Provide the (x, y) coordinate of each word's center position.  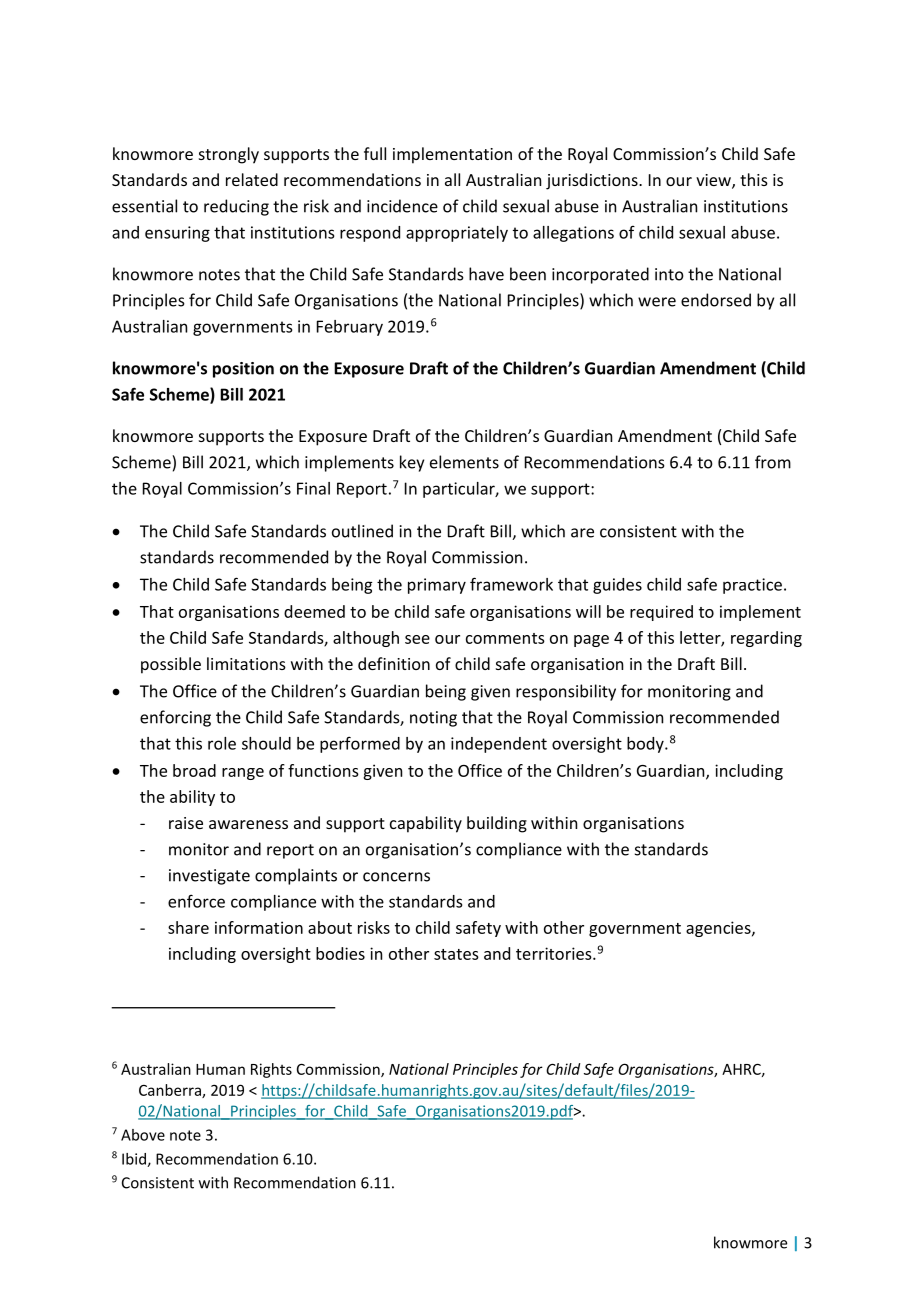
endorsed (716, 300)
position (243, 370)
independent (499, 745)
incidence (402, 206)
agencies (719, 929)
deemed (314, 611)
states (456, 954)
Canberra (171, 1091)
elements (464, 462)
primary (437, 586)
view (714, 181)
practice (752, 586)
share (188, 927)
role (222, 743)
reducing (236, 207)
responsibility (566, 692)
